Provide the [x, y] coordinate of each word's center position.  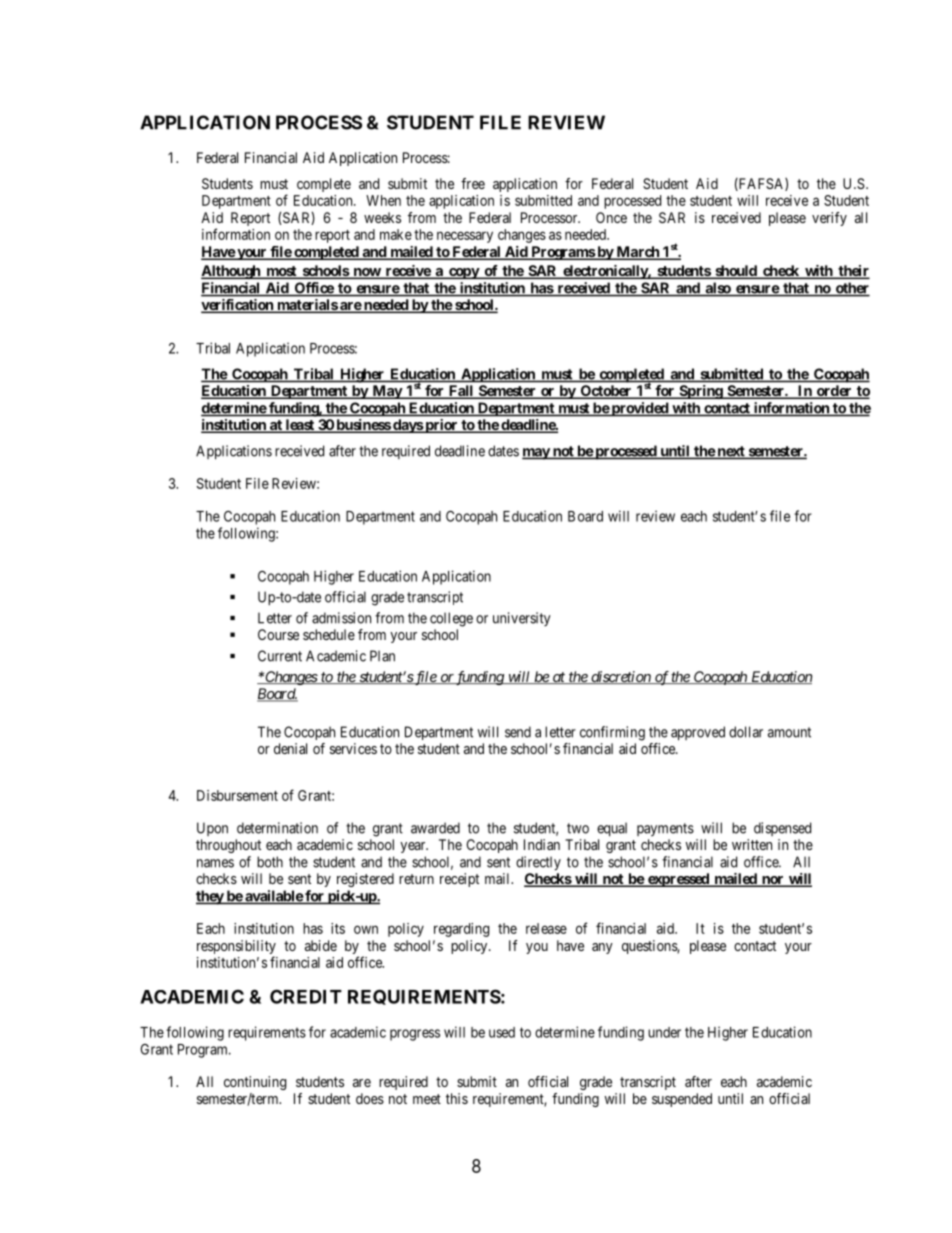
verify [829, 219]
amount [789, 732]
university [522, 619]
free [473, 183]
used [502, 1032]
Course [278, 634]
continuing [255, 1083]
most [281, 272]
